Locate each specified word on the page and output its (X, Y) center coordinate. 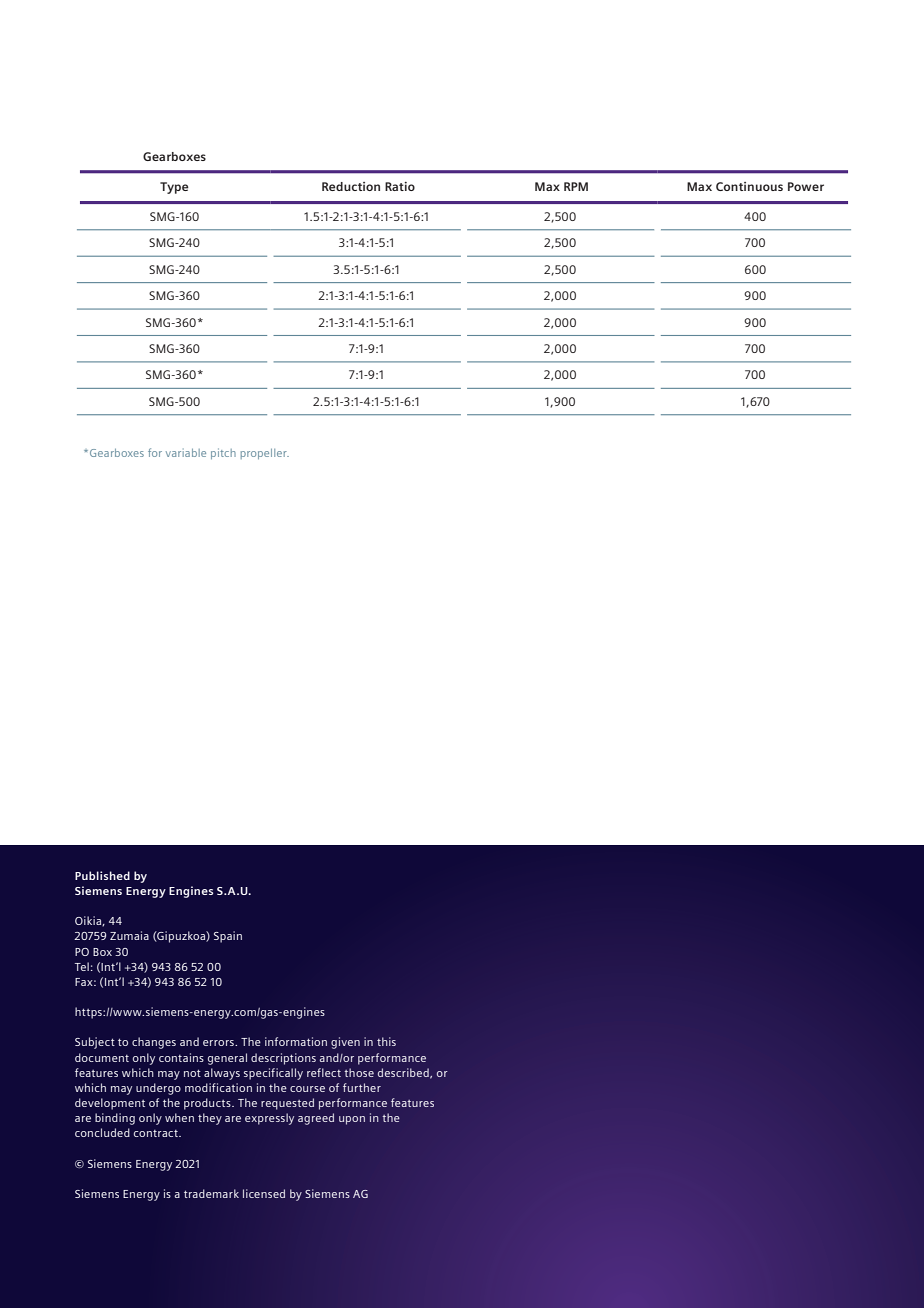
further (362, 1087)
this (386, 1041)
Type (174, 188)
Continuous (749, 186)
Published (102, 875)
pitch (223, 453)
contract (157, 1133)
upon (352, 1120)
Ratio (400, 186)
